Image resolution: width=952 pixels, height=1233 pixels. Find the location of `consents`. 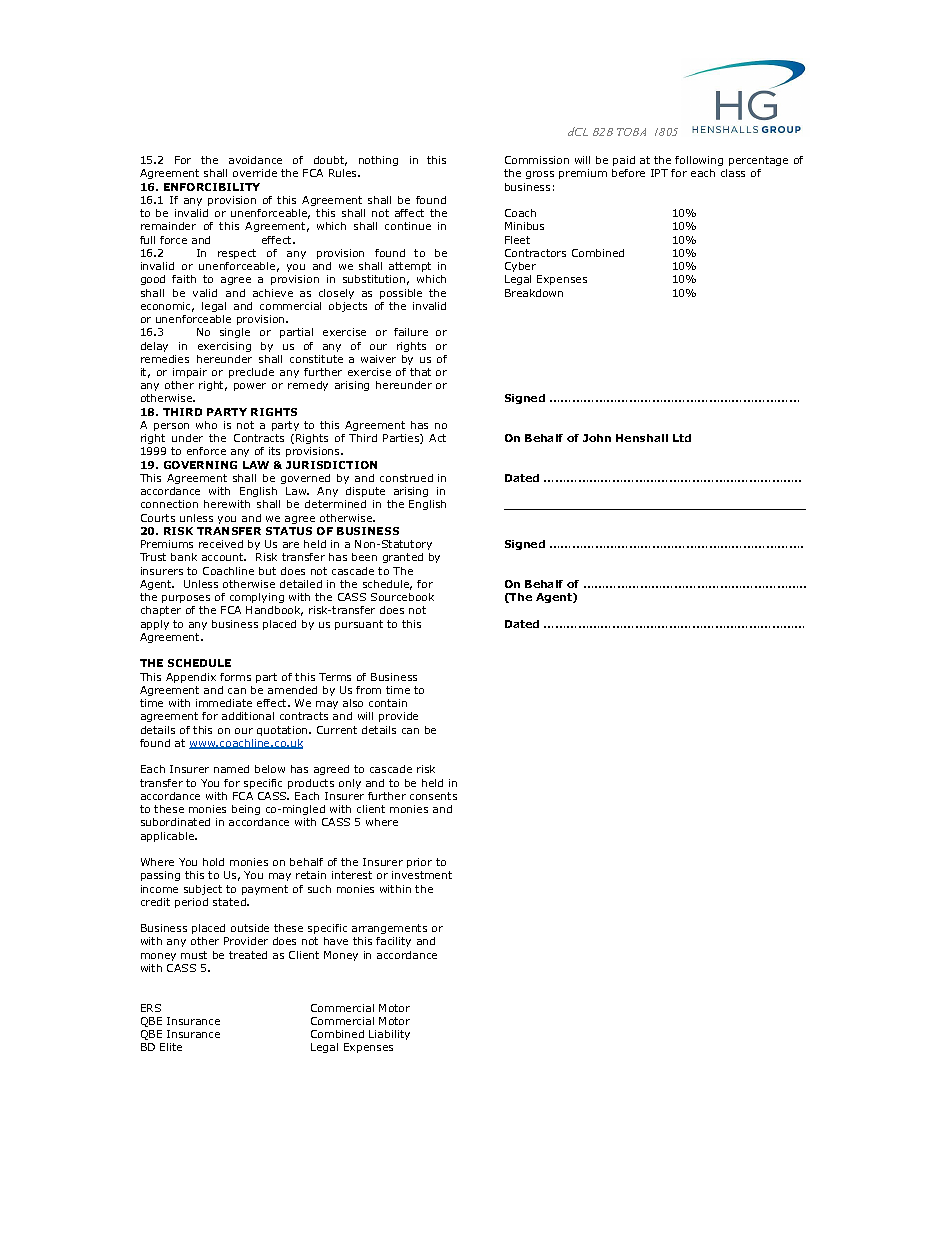

consents is located at coordinates (433, 796).
